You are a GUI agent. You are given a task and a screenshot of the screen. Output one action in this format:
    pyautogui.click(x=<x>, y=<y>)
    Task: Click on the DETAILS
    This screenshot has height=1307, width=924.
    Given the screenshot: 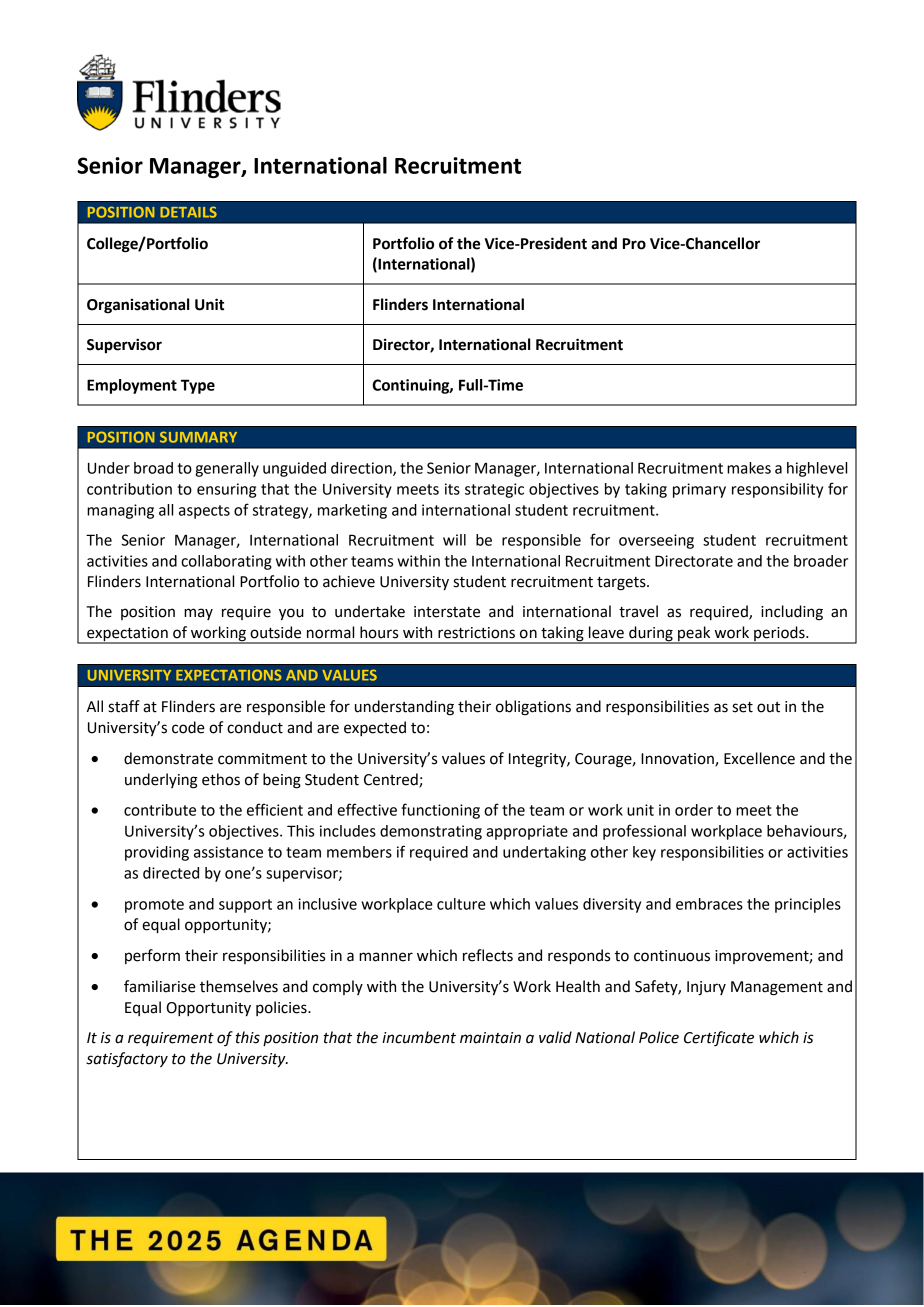 What is the action you would take?
    pyautogui.click(x=188, y=212)
